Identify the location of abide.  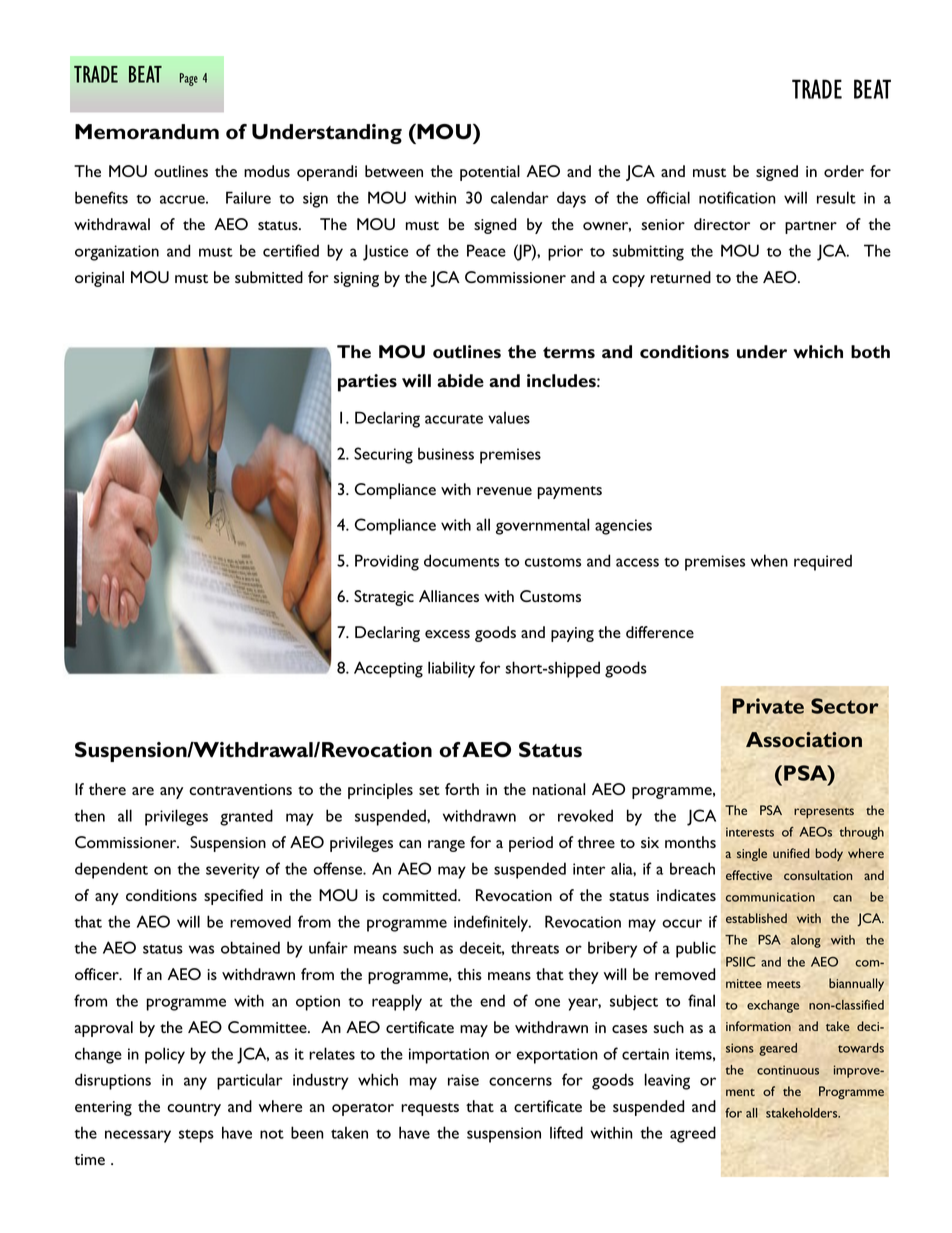
(460, 380).
